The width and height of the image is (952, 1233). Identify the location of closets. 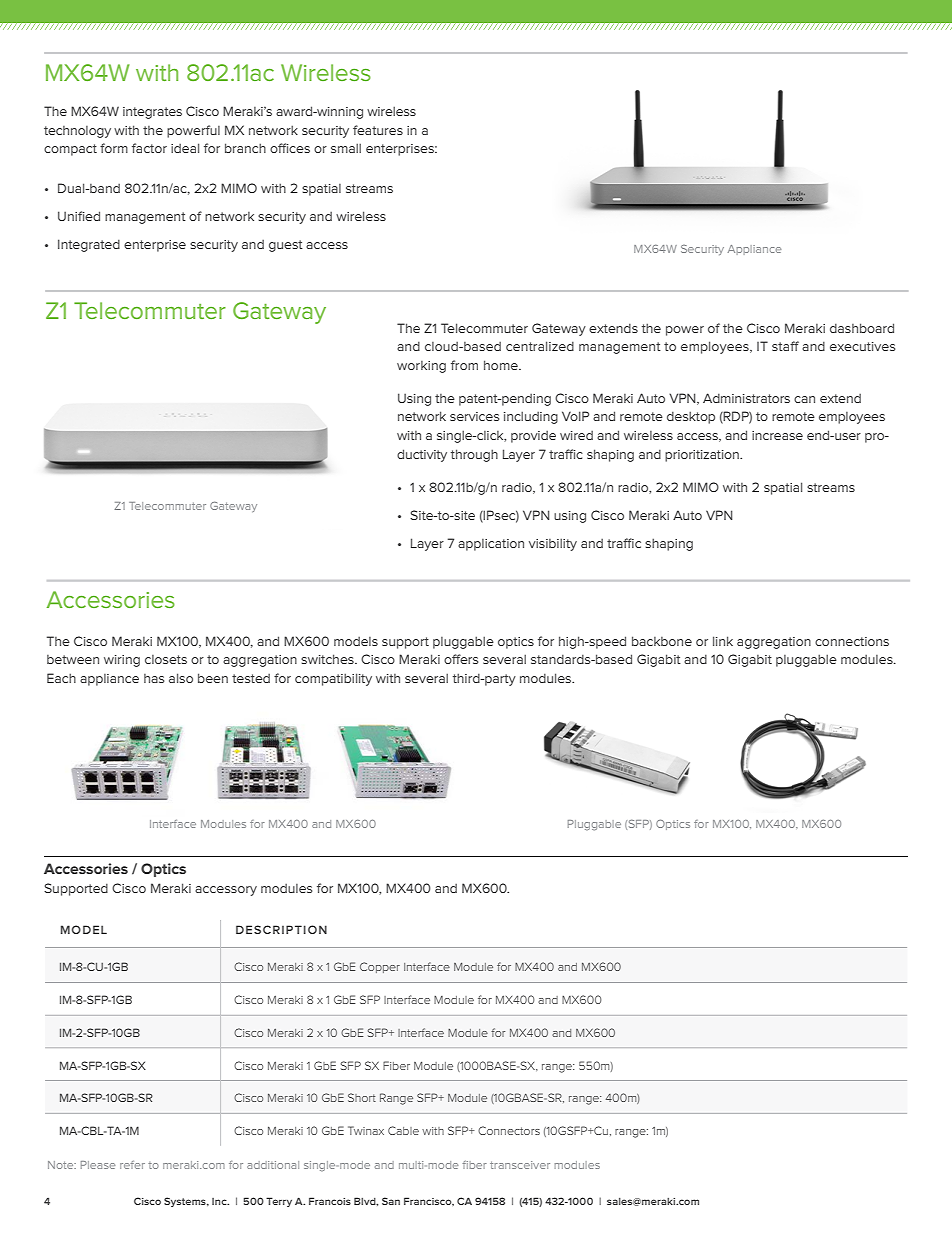
(166, 659).
